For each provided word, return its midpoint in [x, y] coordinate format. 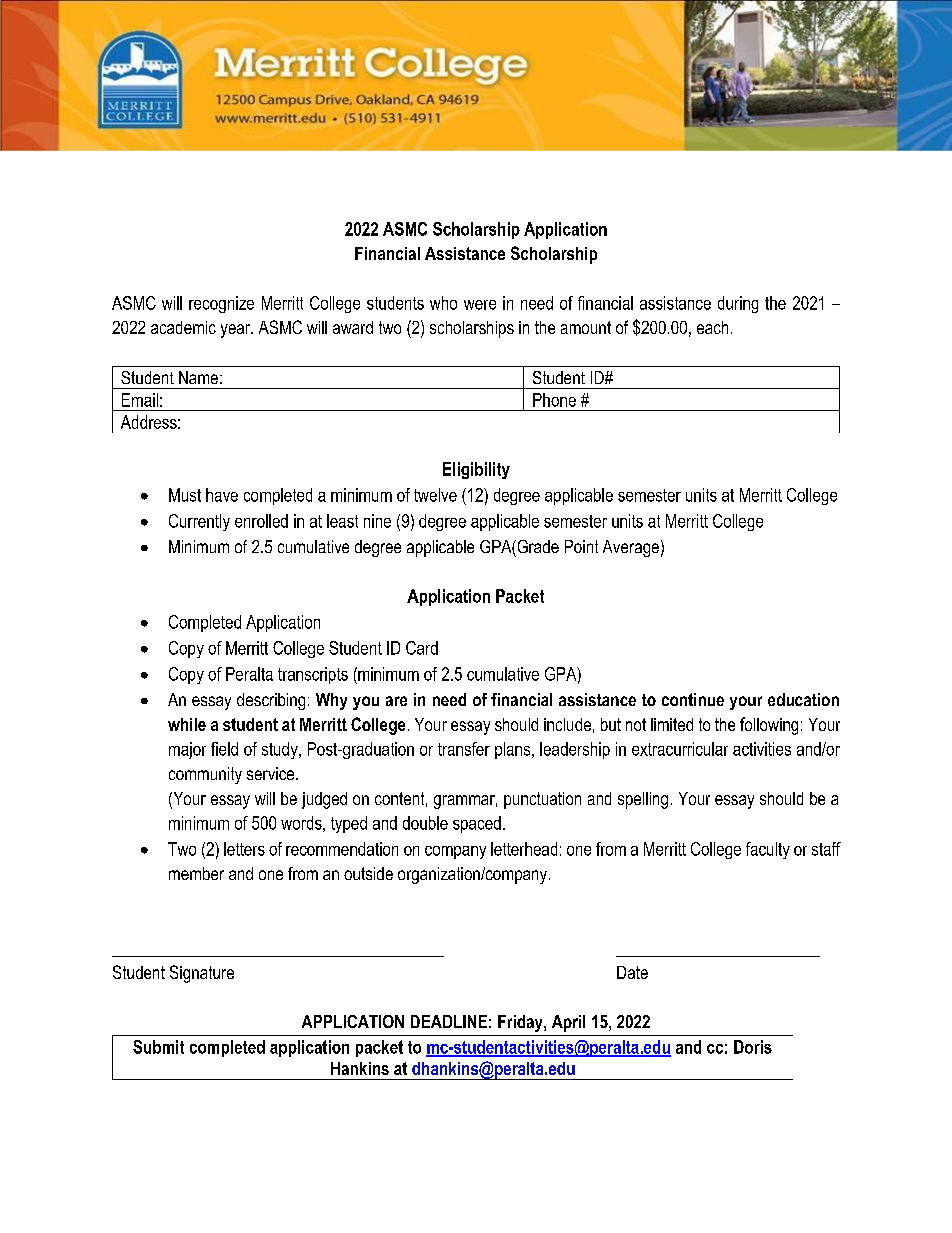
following [769, 726]
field [224, 749]
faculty [768, 850]
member [196, 873]
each [712, 327]
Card [422, 648]
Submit [158, 1047]
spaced [477, 824]
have [222, 495]
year [237, 331]
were [480, 305]
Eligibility [476, 470]
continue [693, 699]
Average [631, 548]
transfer [464, 749]
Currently [199, 522]
